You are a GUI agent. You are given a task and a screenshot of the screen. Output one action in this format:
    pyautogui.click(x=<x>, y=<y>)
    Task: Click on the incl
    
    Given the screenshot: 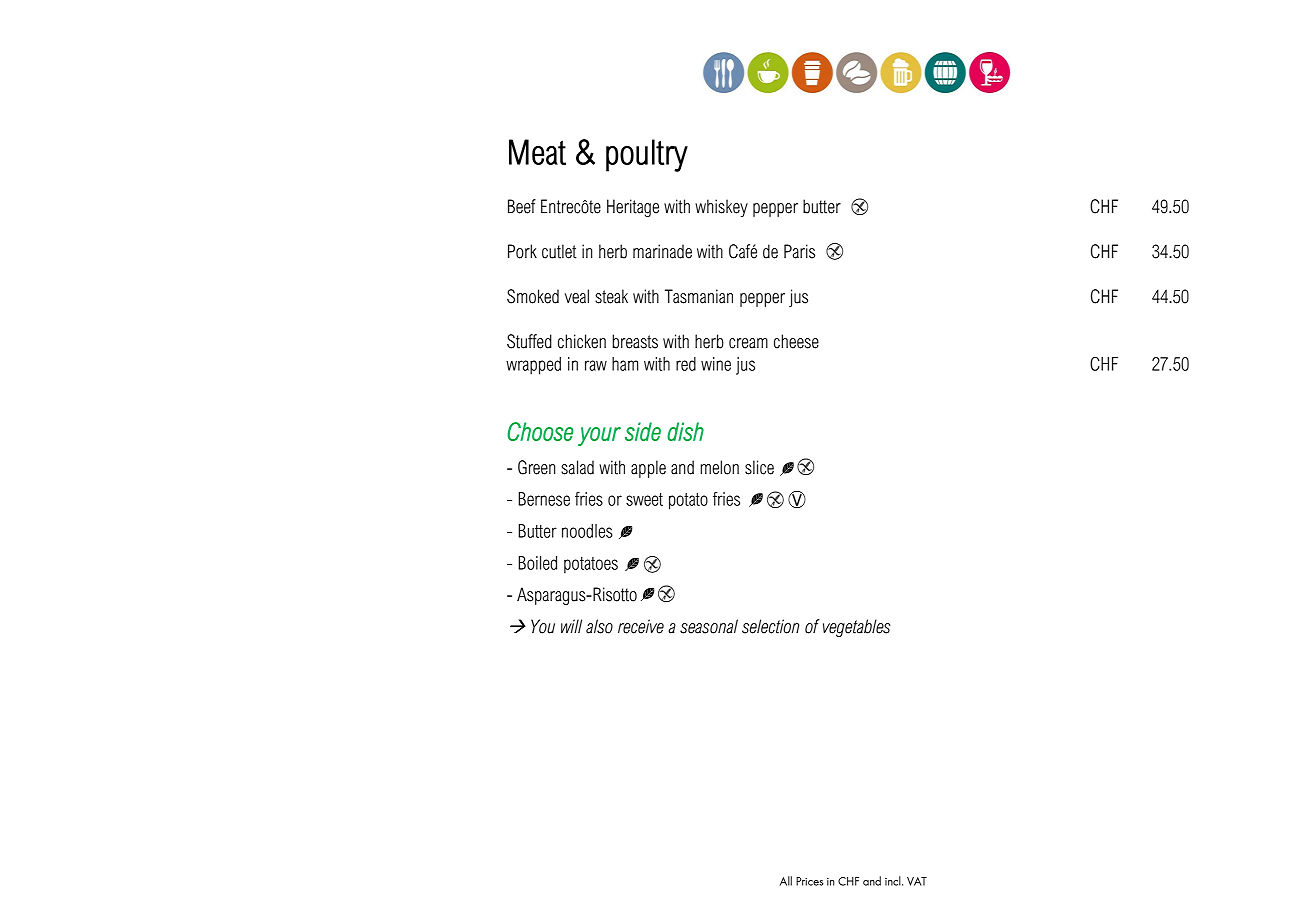 What is the action you would take?
    pyautogui.click(x=894, y=881)
